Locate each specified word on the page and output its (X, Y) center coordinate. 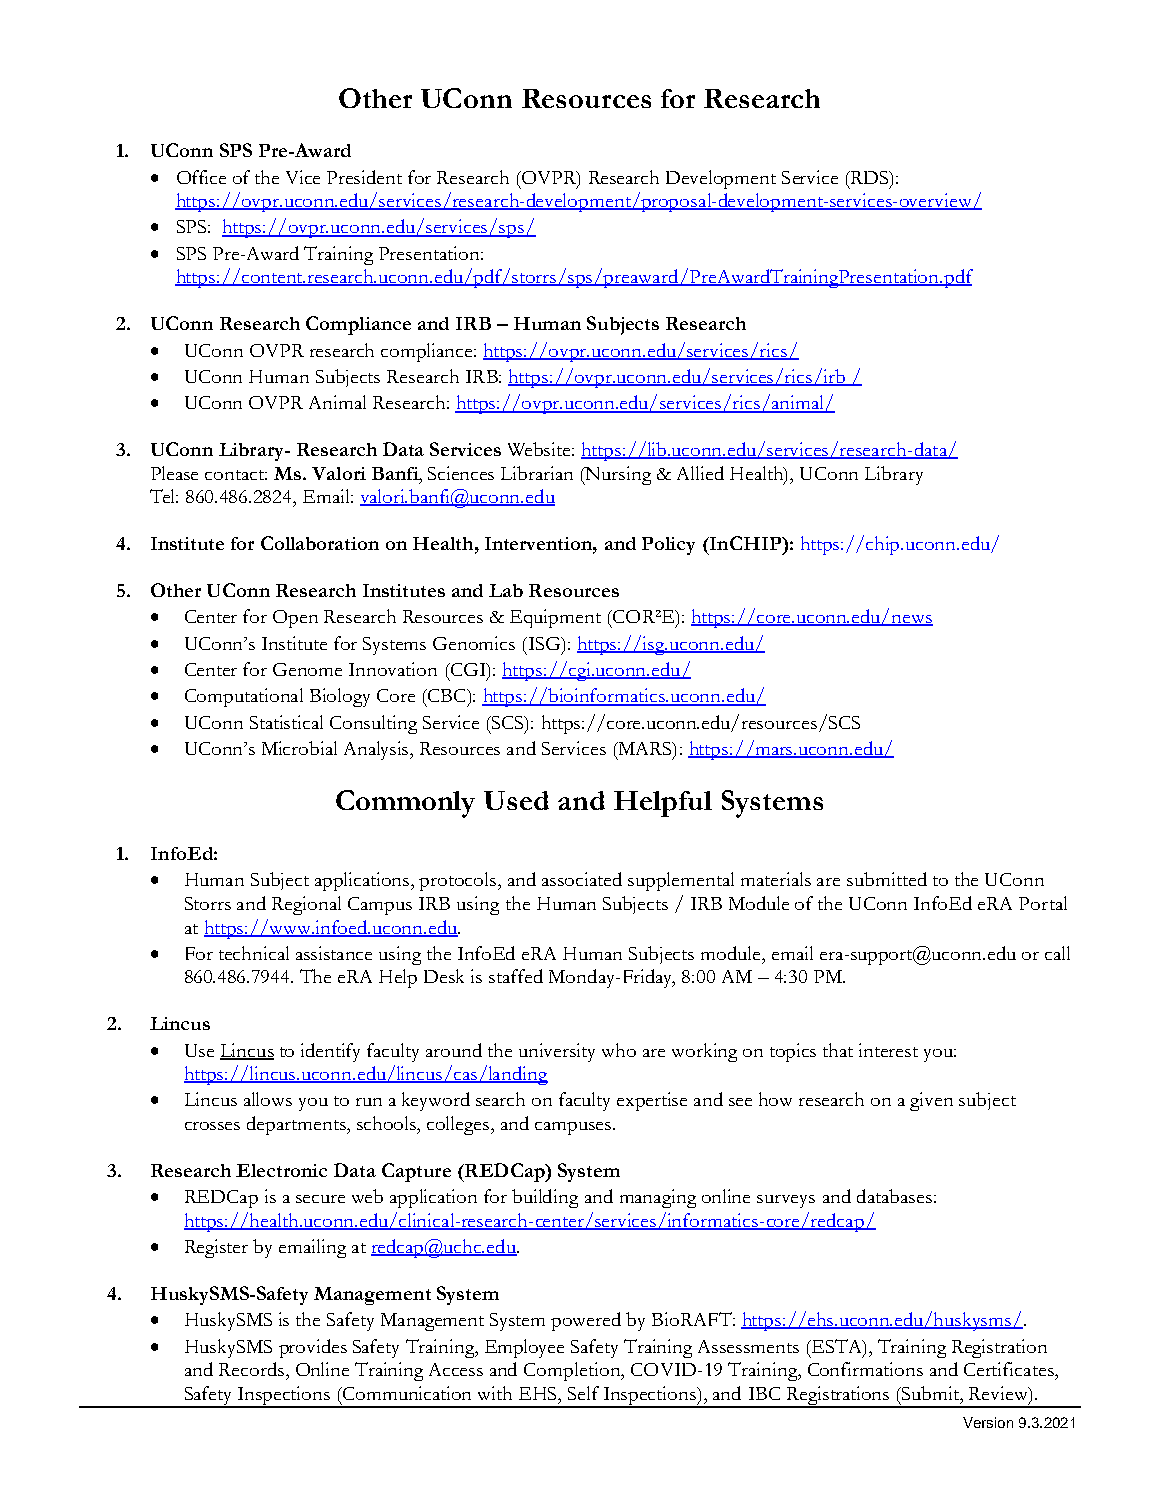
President (364, 177)
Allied (700, 473)
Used (516, 800)
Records (251, 1369)
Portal (1043, 903)
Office (201, 177)
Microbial (299, 748)
